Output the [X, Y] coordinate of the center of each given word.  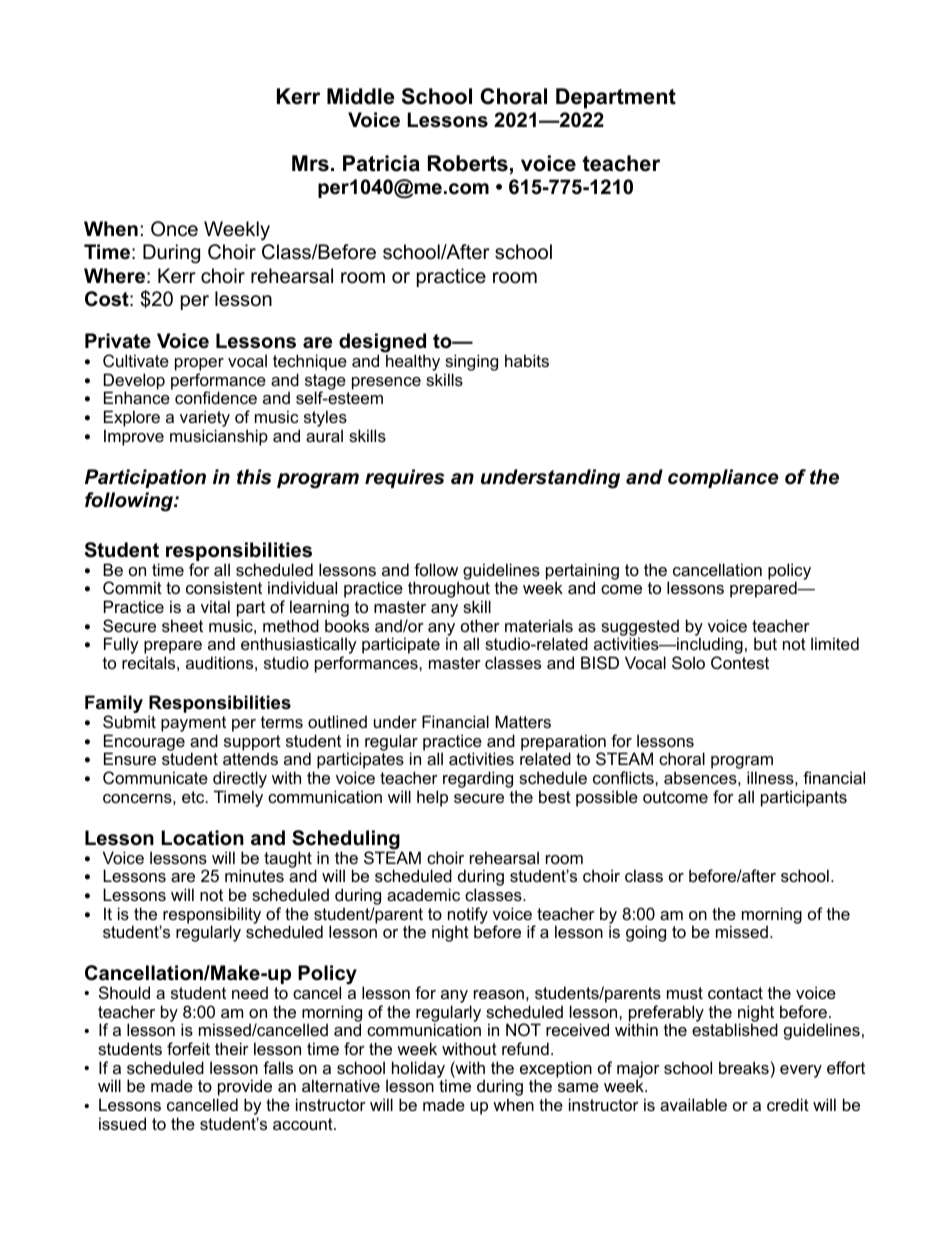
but [765, 643]
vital [215, 606]
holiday [419, 1070]
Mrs [310, 163]
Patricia [381, 163]
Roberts [468, 163]
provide [245, 1089]
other [480, 625]
